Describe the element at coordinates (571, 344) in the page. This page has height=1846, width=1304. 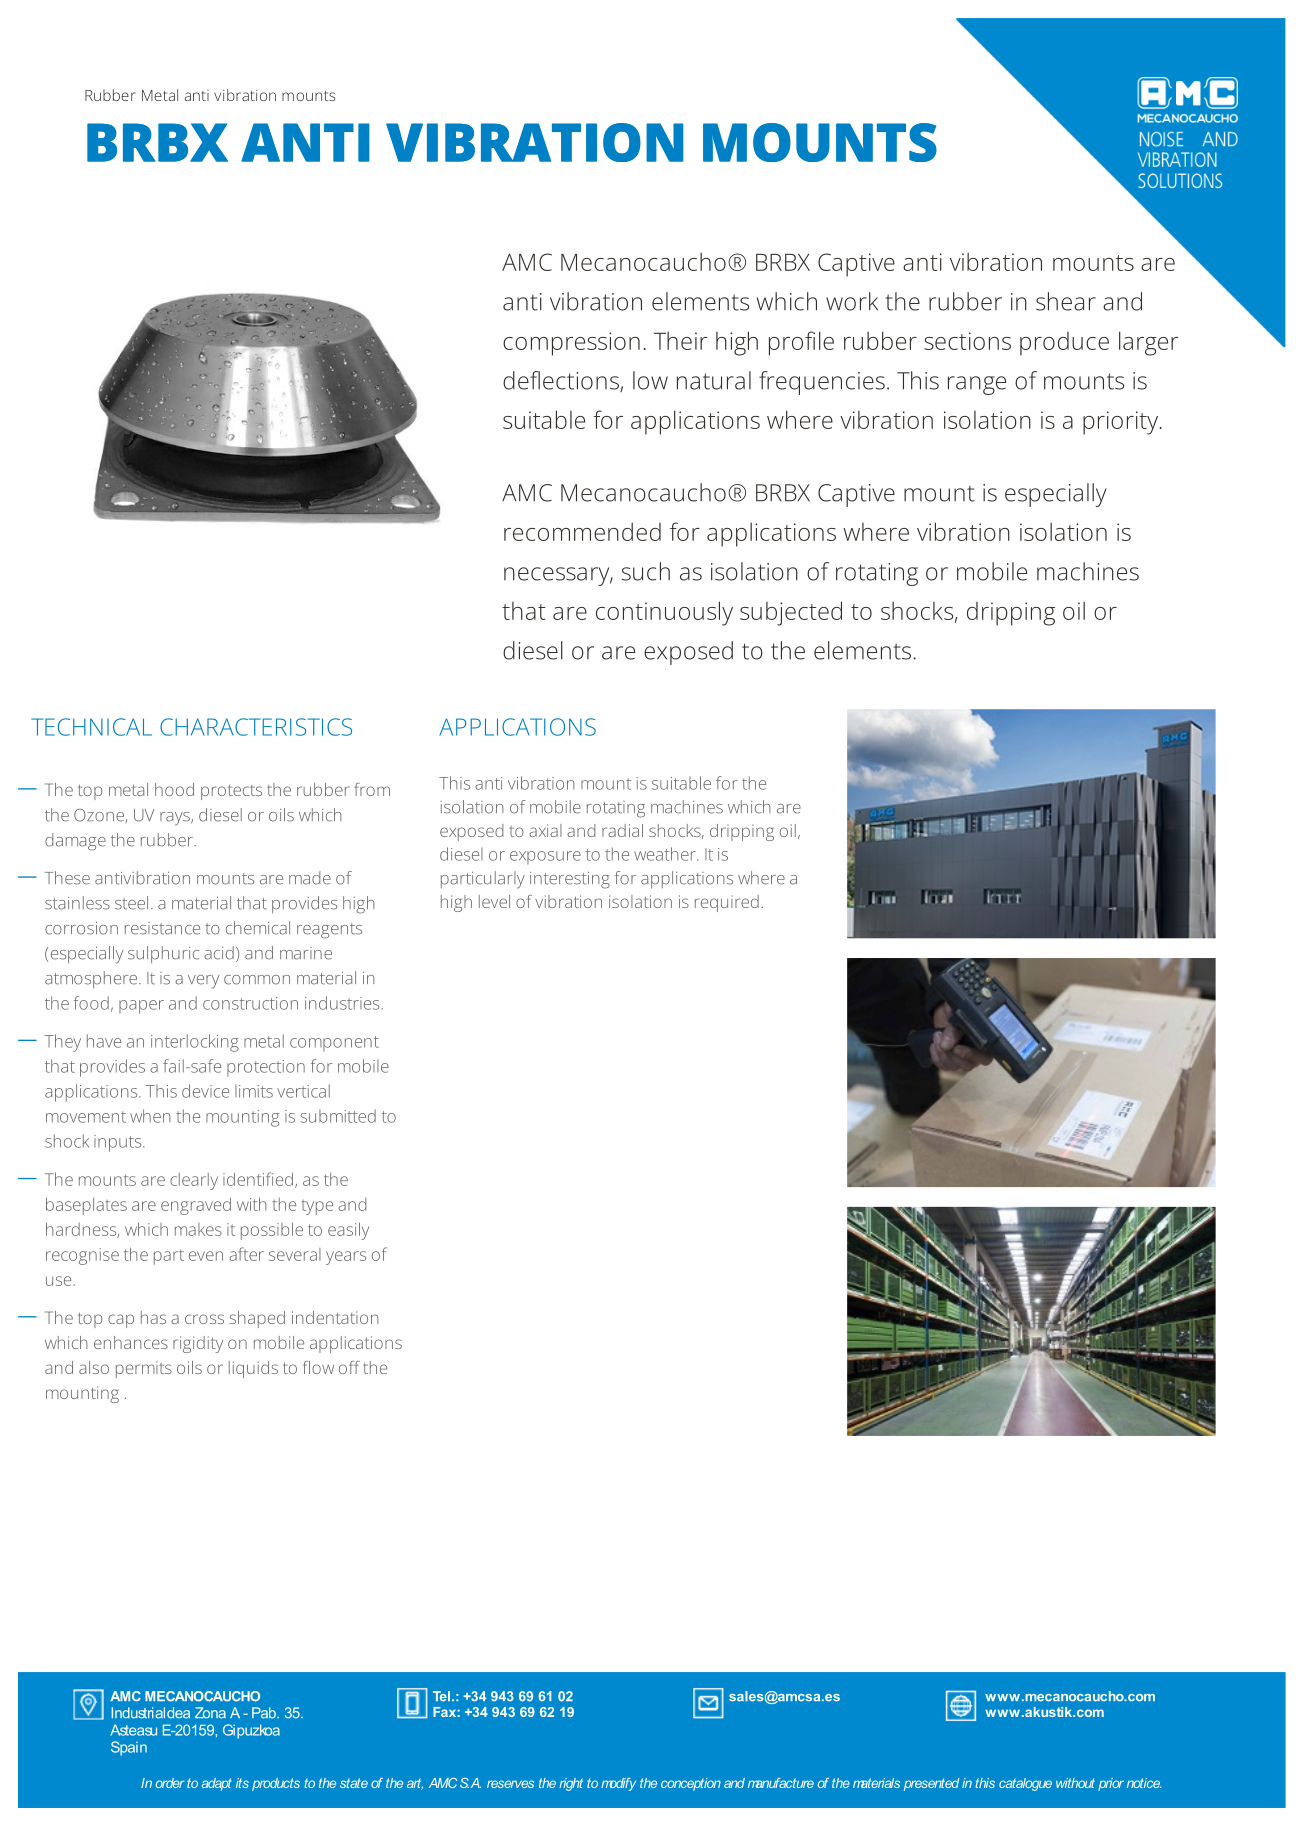
I see `compression` at that location.
